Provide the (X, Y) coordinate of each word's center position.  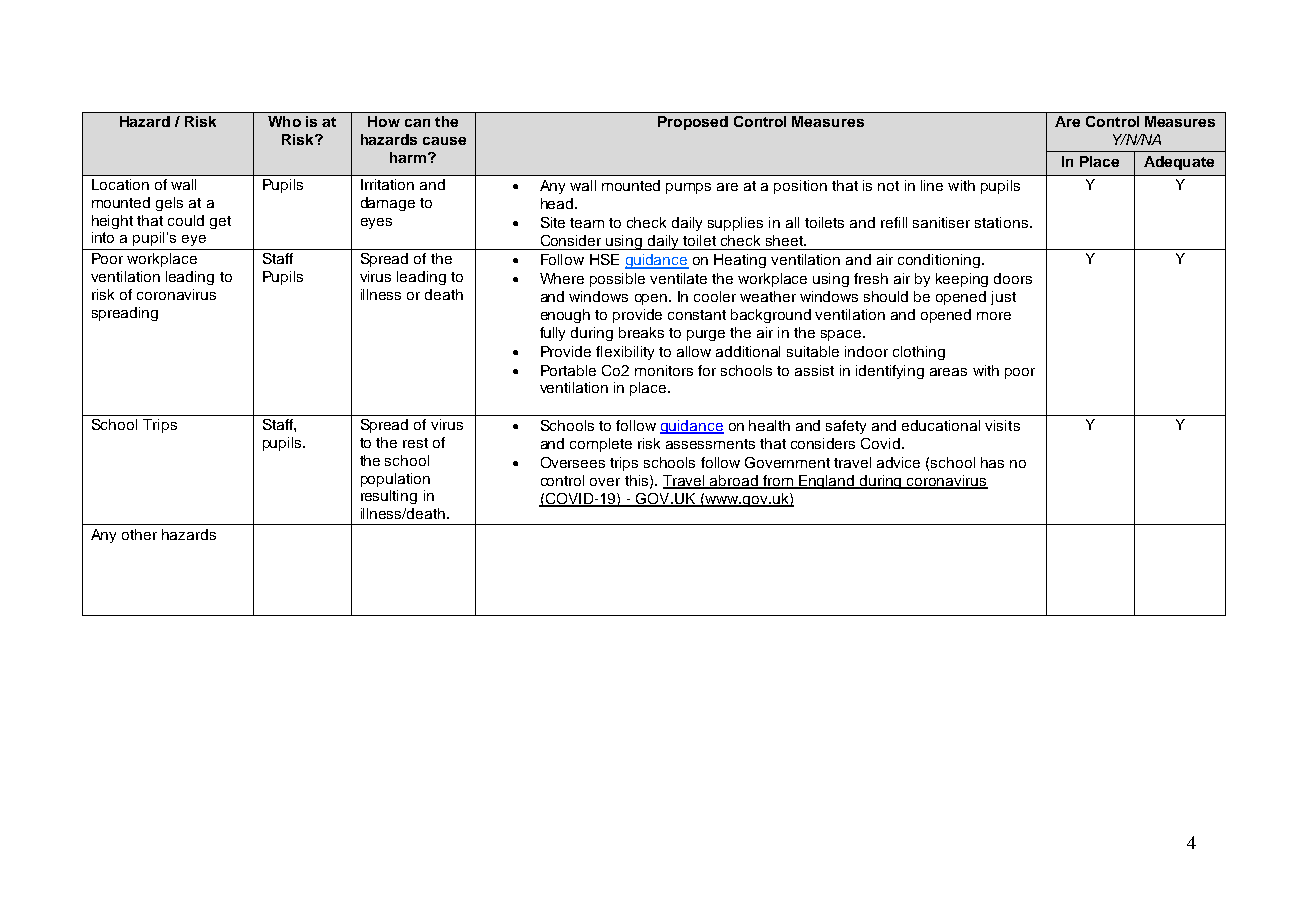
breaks (641, 332)
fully (552, 334)
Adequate (1179, 163)
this (638, 481)
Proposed (693, 123)
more (994, 316)
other (139, 534)
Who (284, 121)
